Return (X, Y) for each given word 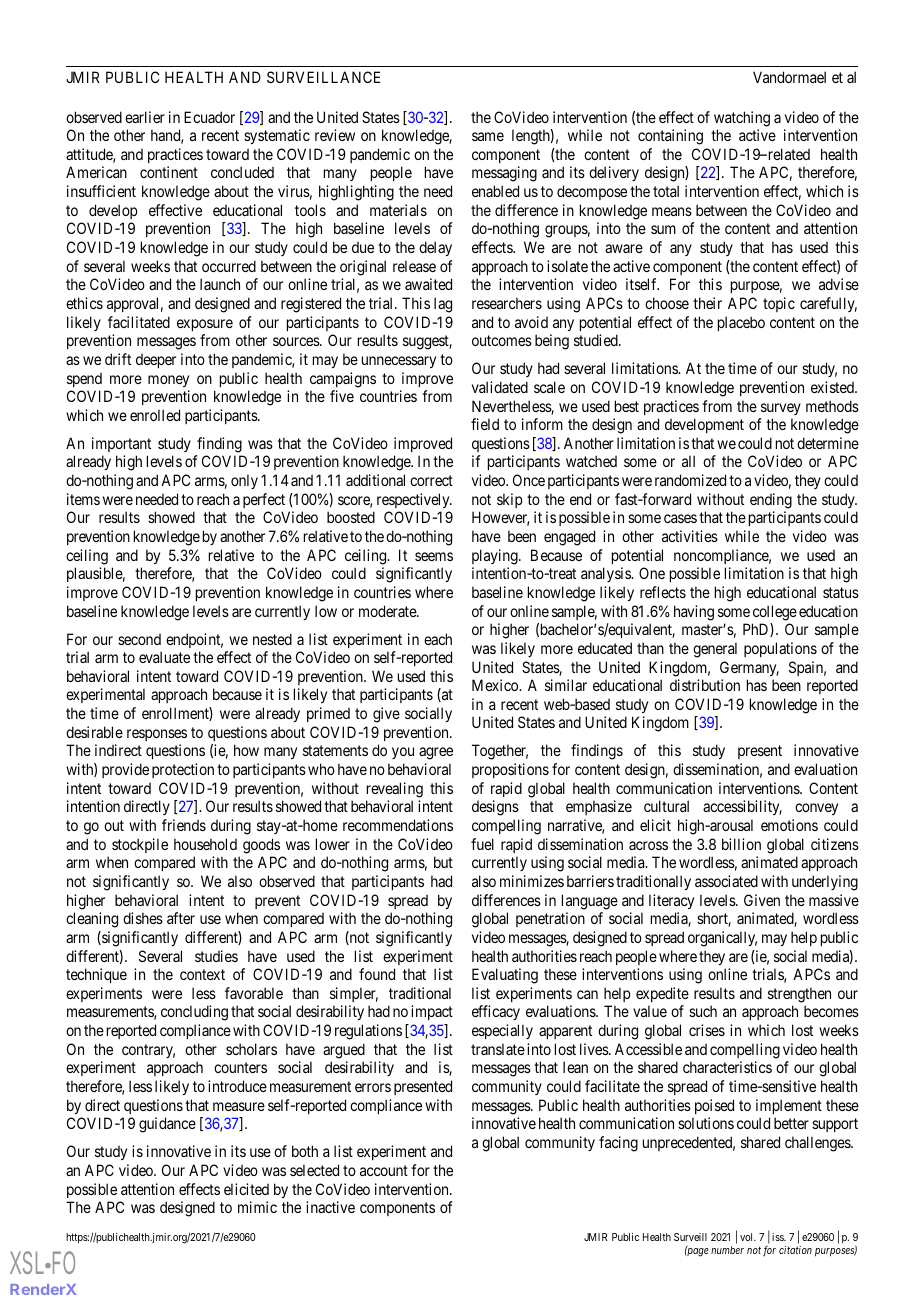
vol (748, 1237)
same (488, 136)
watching (742, 119)
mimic (257, 1207)
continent (169, 172)
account (384, 1170)
